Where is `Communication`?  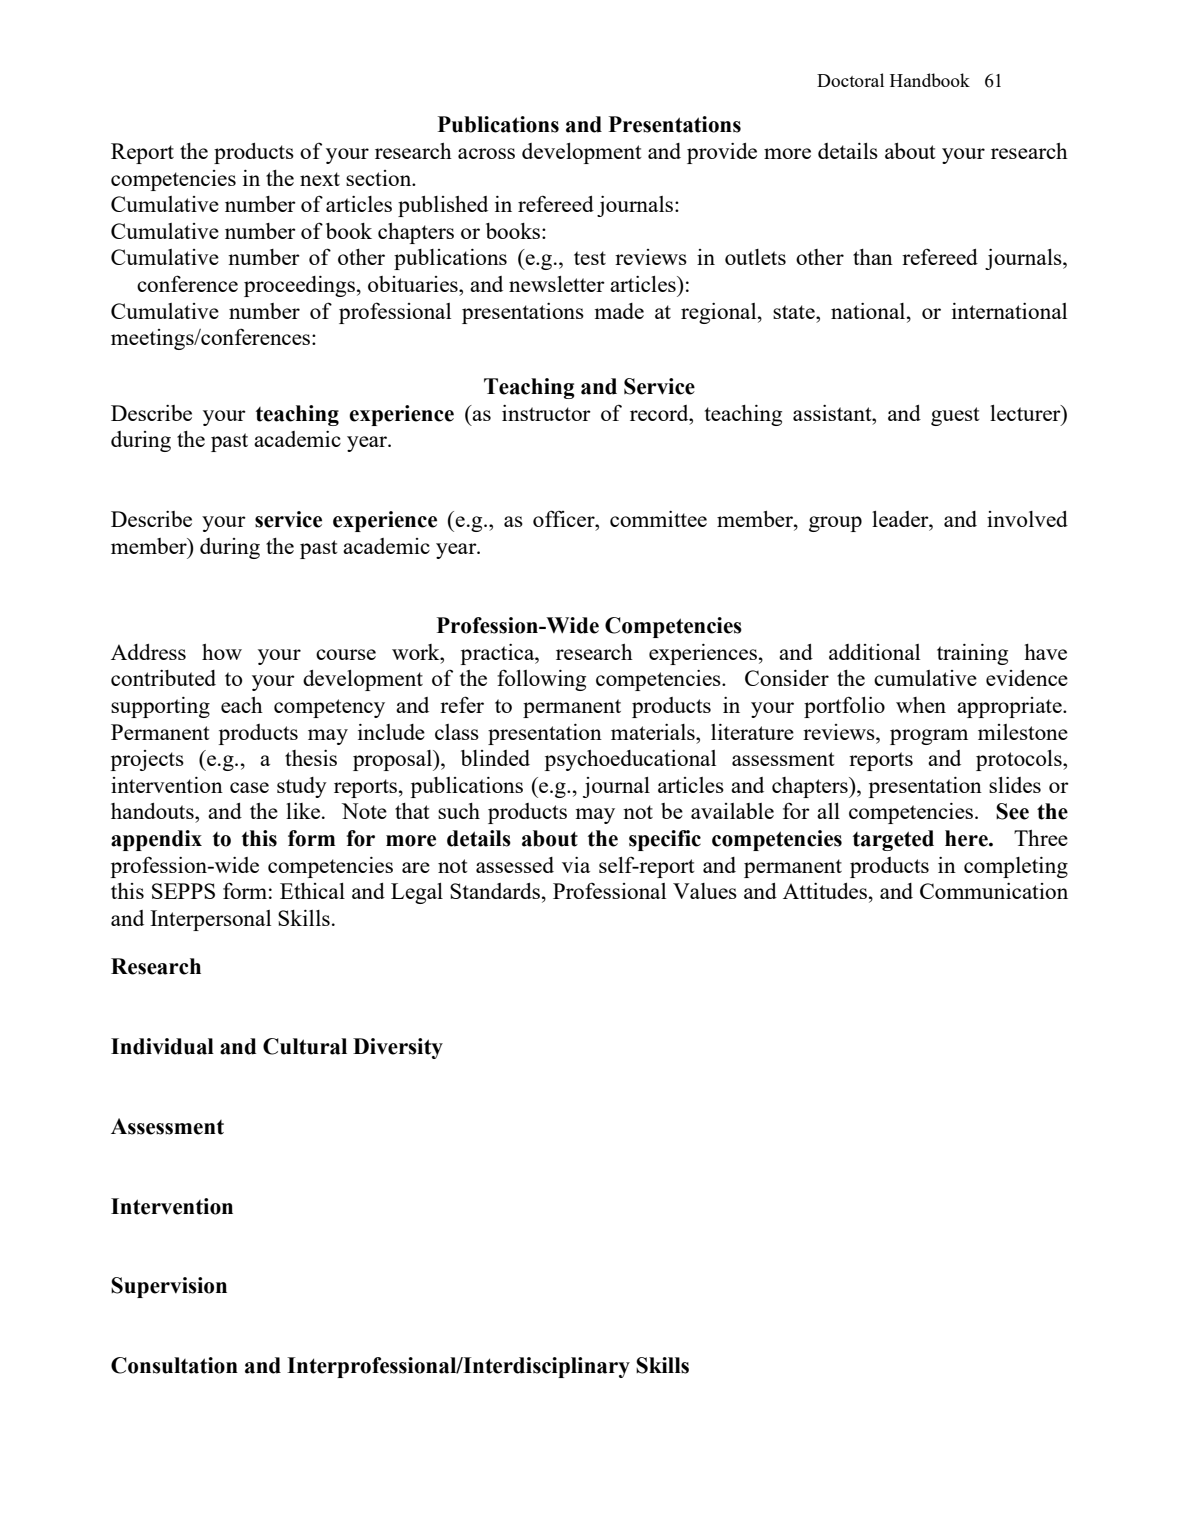
Communication is located at coordinates (994, 891).
